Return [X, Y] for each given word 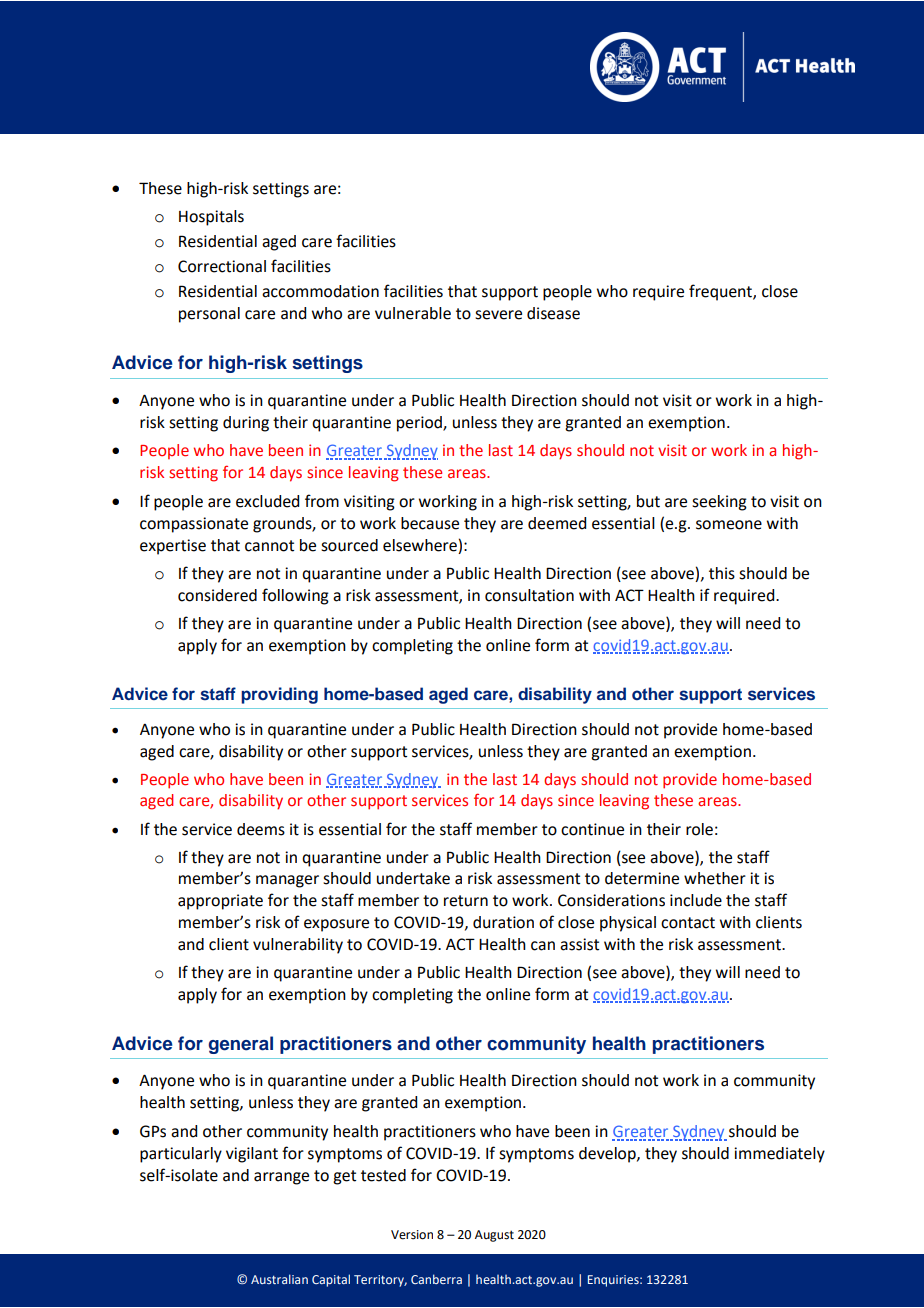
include [696, 900]
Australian [279, 1279]
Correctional [222, 266]
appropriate [220, 902]
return [466, 901]
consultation [529, 595]
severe [498, 315]
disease [553, 313]
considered [217, 595]
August [494, 1236]
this [722, 573]
